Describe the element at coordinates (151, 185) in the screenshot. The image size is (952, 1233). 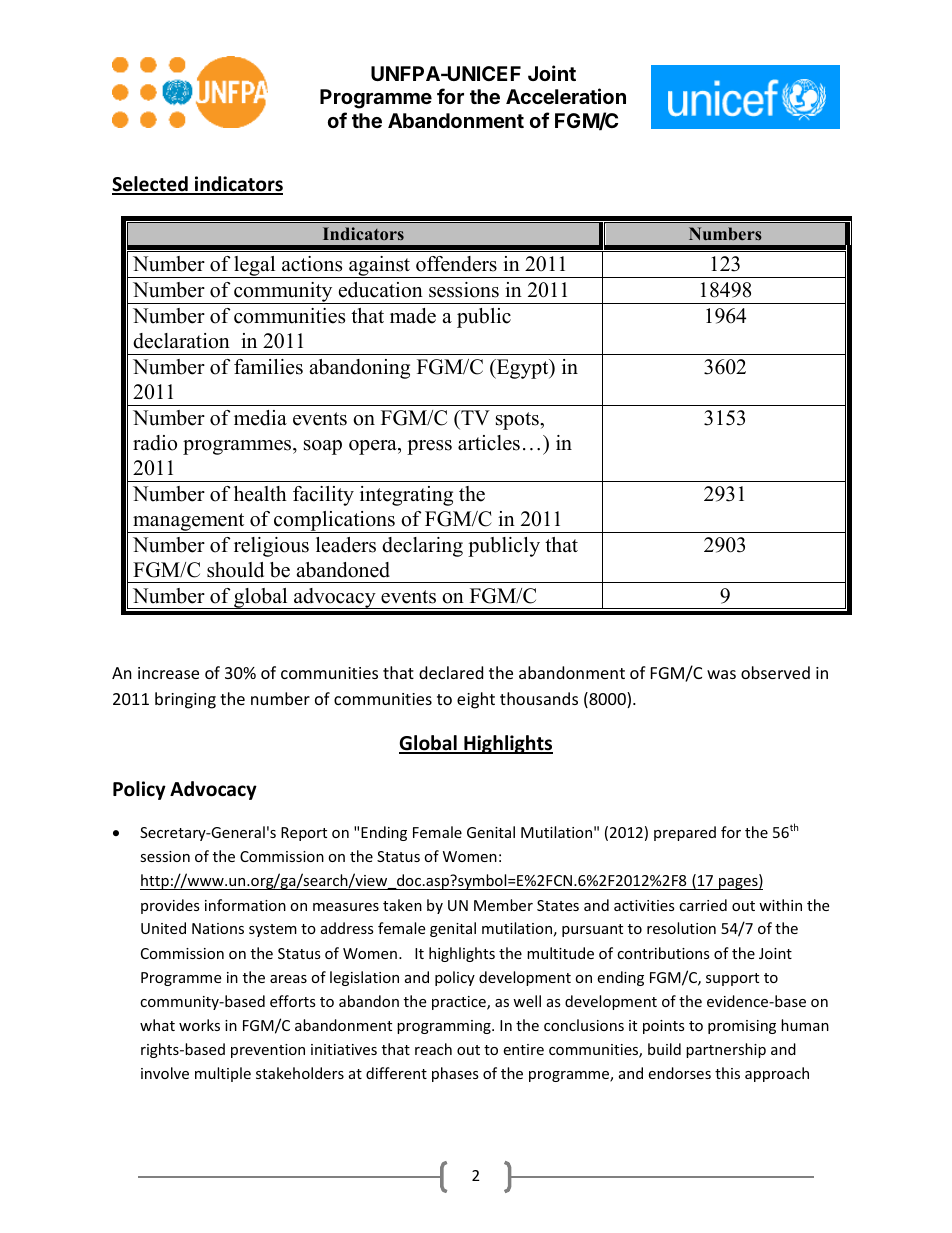
I see `Selected` at that location.
